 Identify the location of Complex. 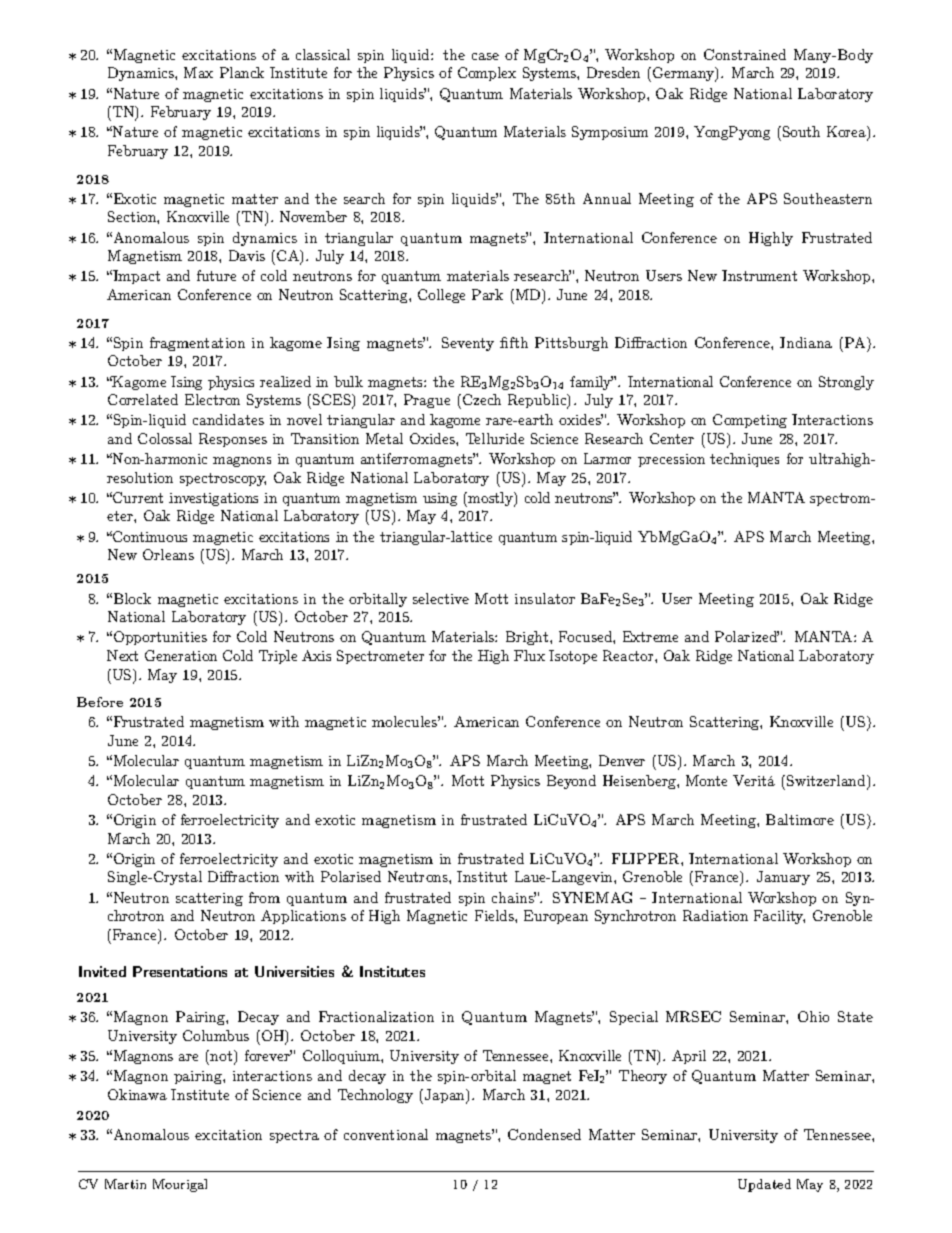
(487, 74).
